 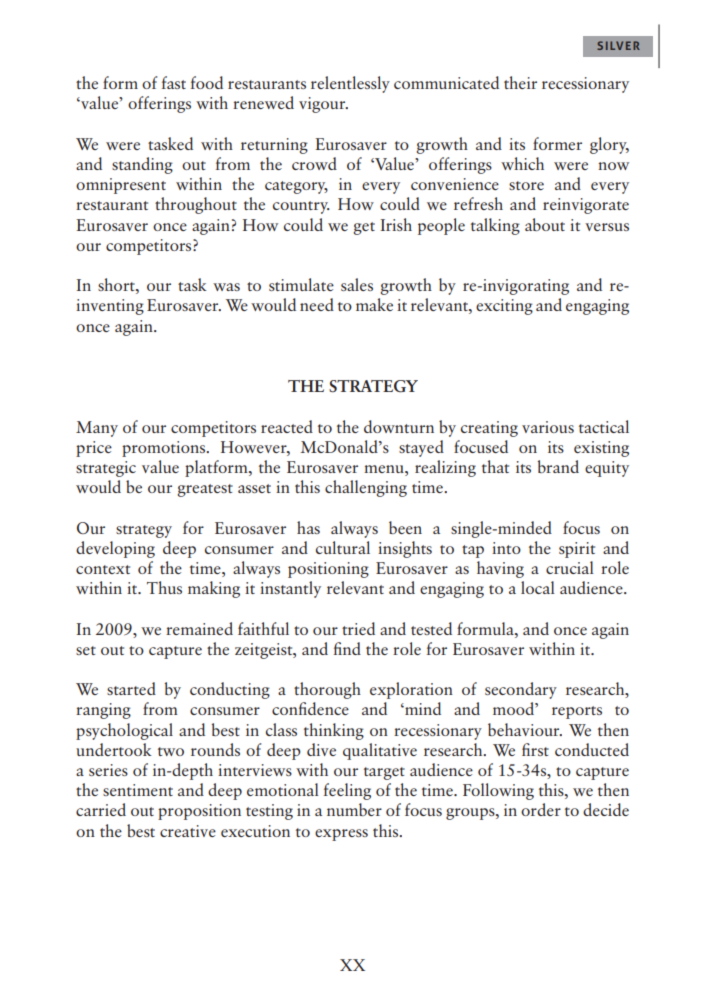 What do you see at coordinates (174, 82) in the page?
I see `fast` at bounding box center [174, 82].
